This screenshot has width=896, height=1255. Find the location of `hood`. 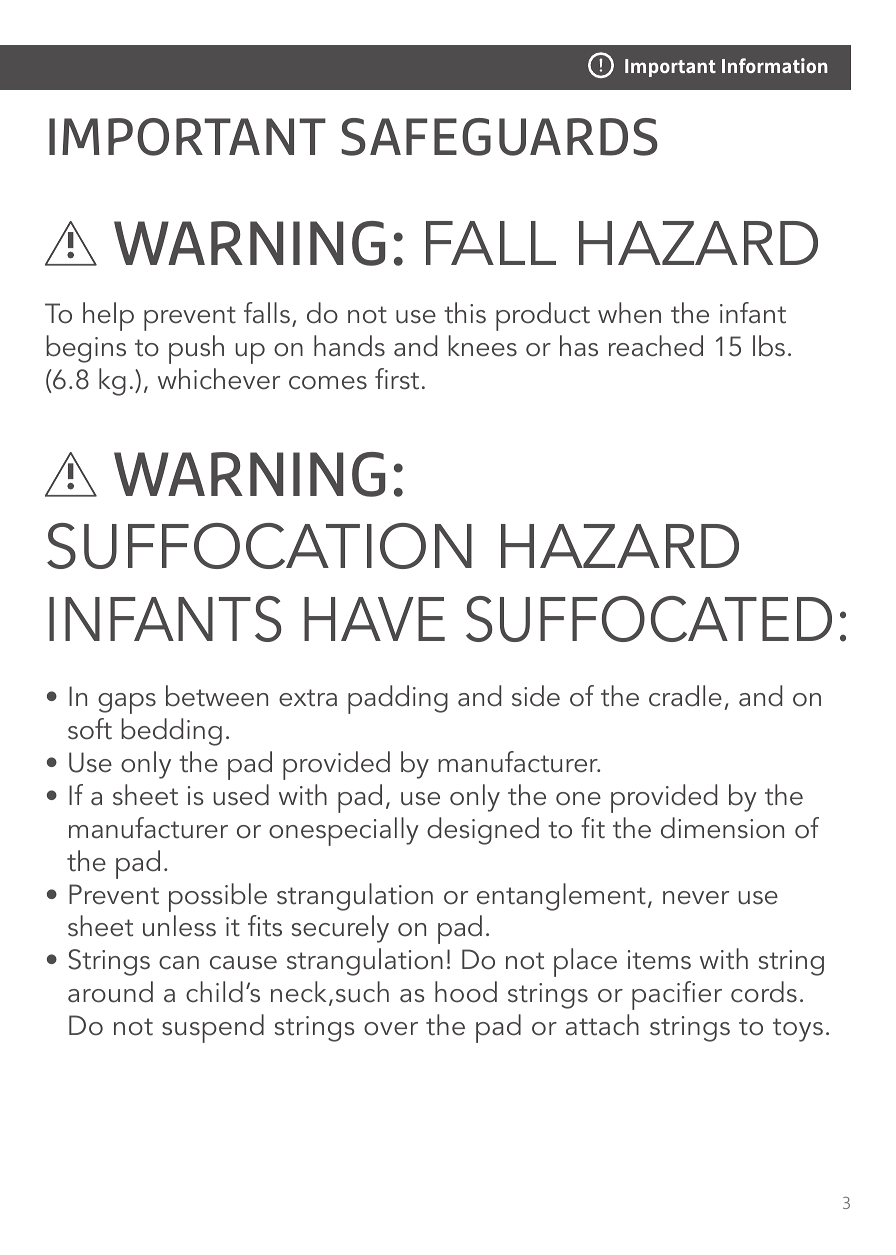

hood is located at coordinates (466, 992).
